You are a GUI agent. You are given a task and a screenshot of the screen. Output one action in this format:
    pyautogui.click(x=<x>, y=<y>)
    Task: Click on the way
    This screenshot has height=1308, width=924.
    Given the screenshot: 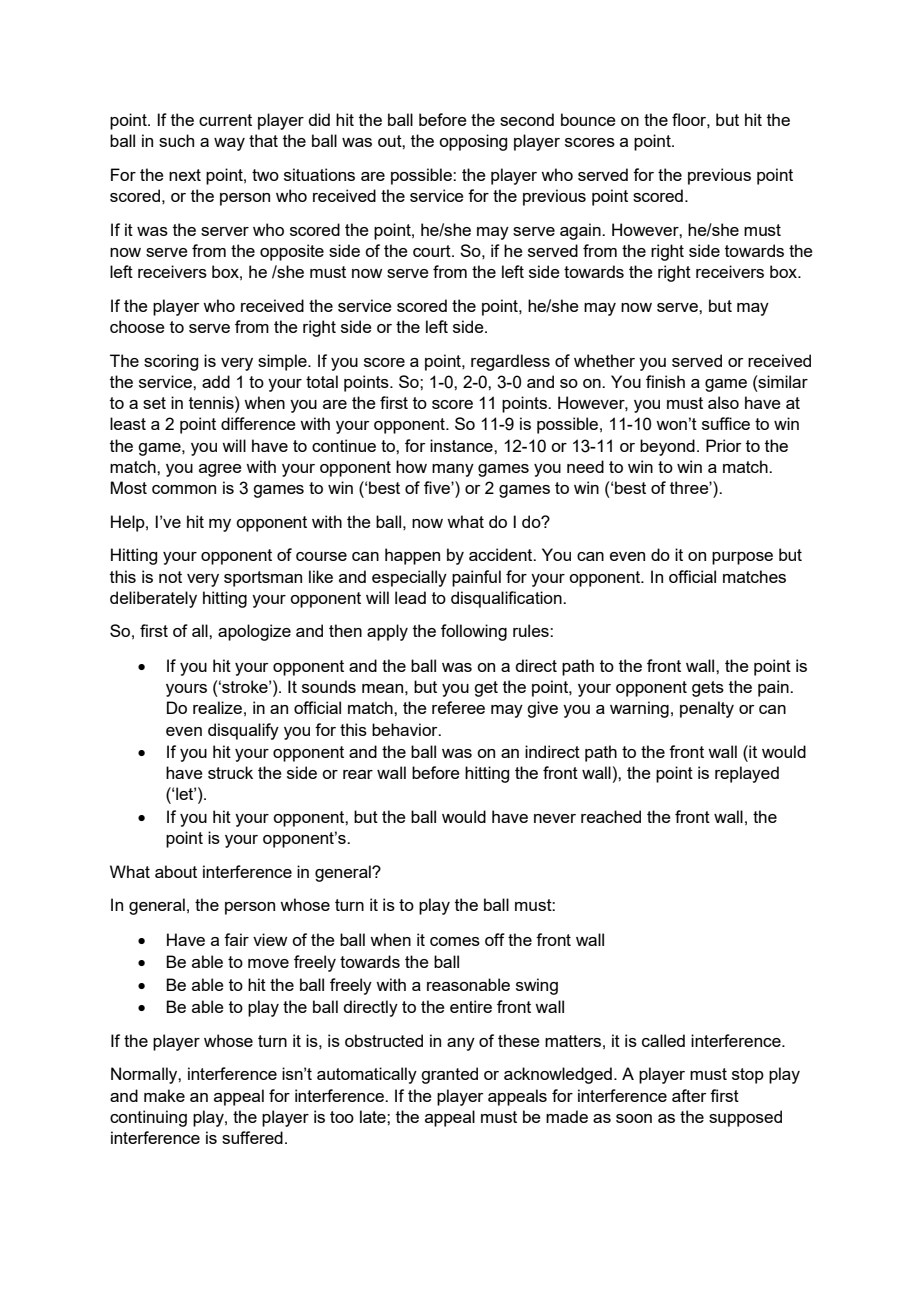 What is the action you would take?
    pyautogui.click(x=229, y=144)
